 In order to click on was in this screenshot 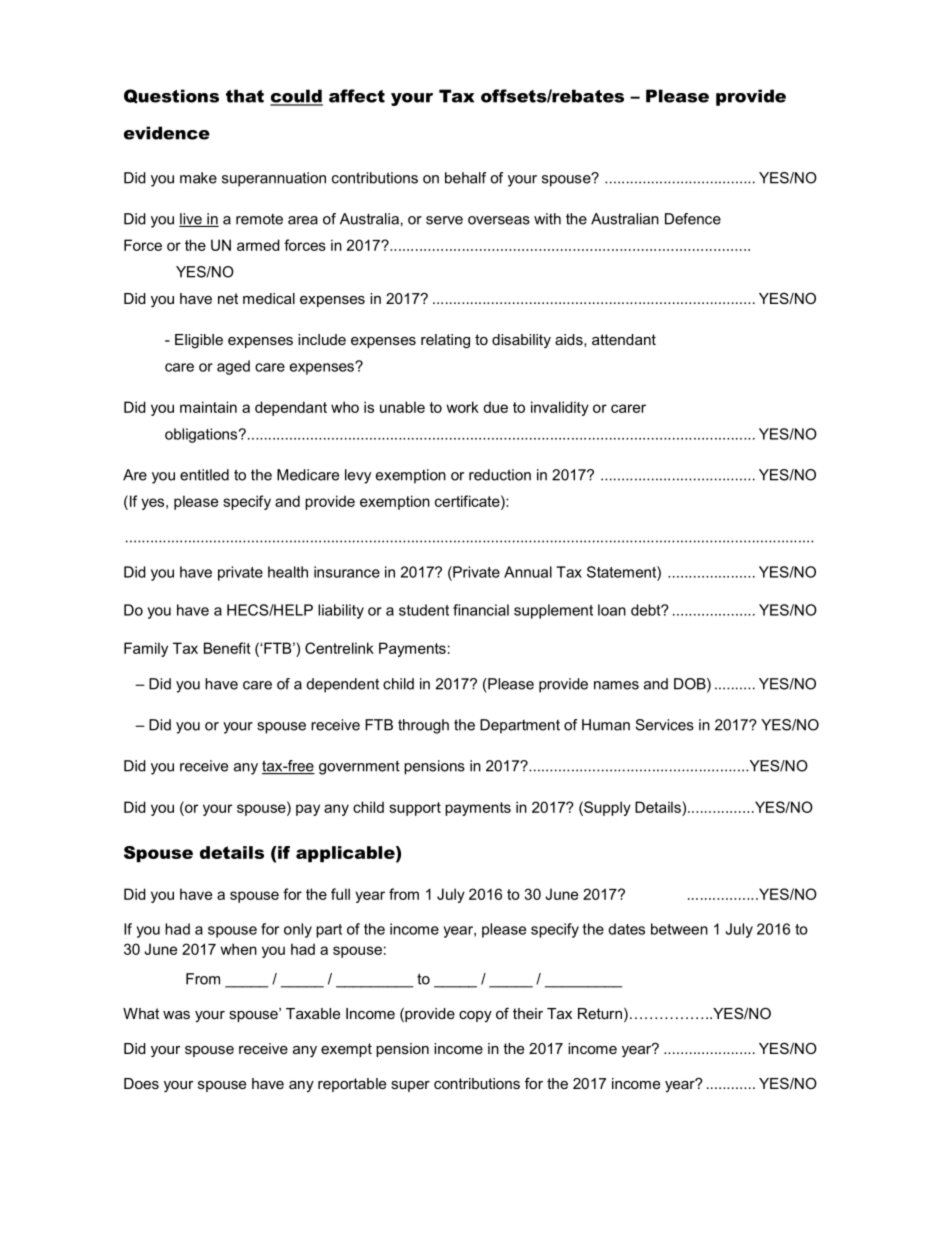, I will do `click(176, 1015)`.
